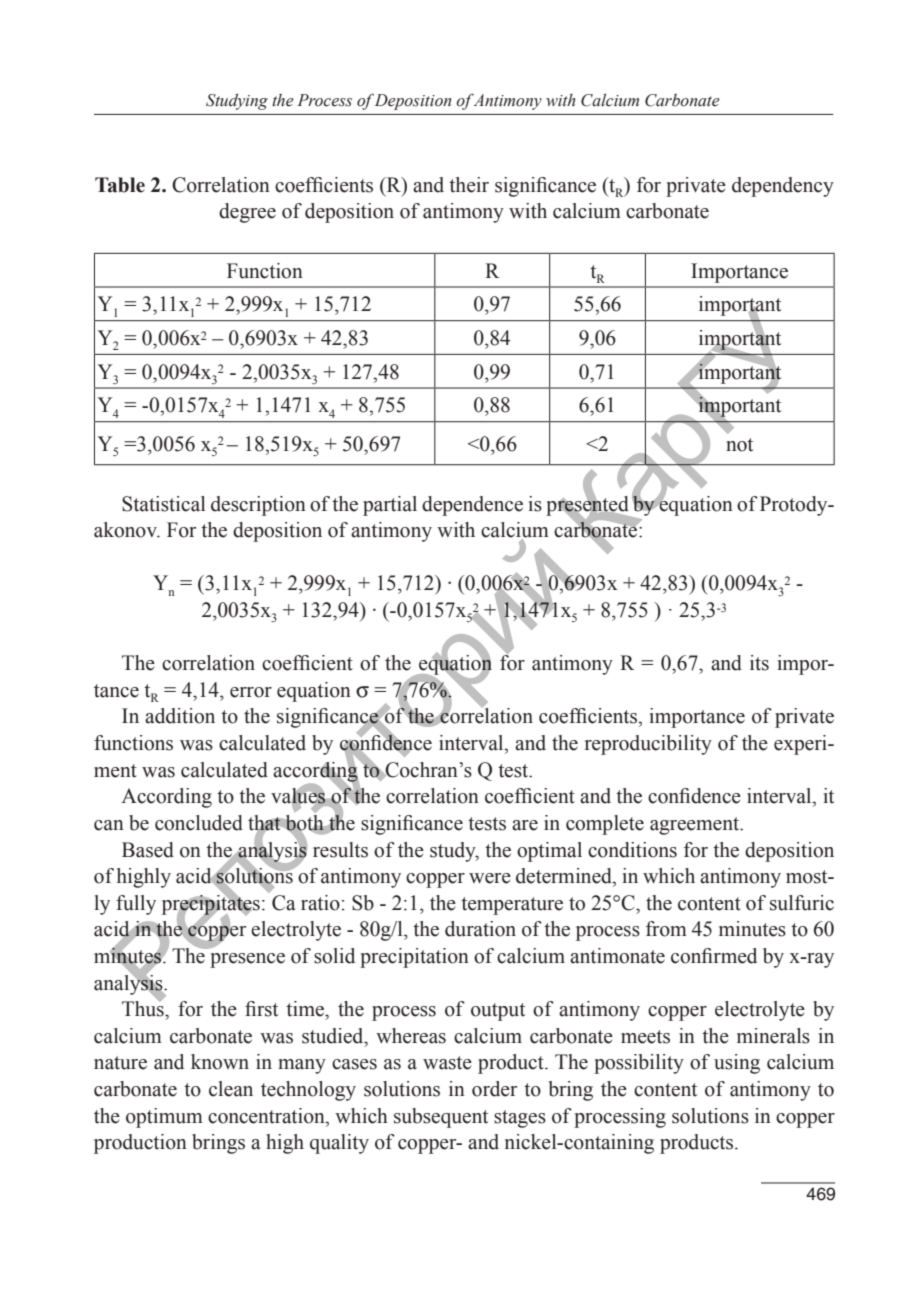  What do you see at coordinates (247, 213) in the page?
I see `degree` at bounding box center [247, 213].
